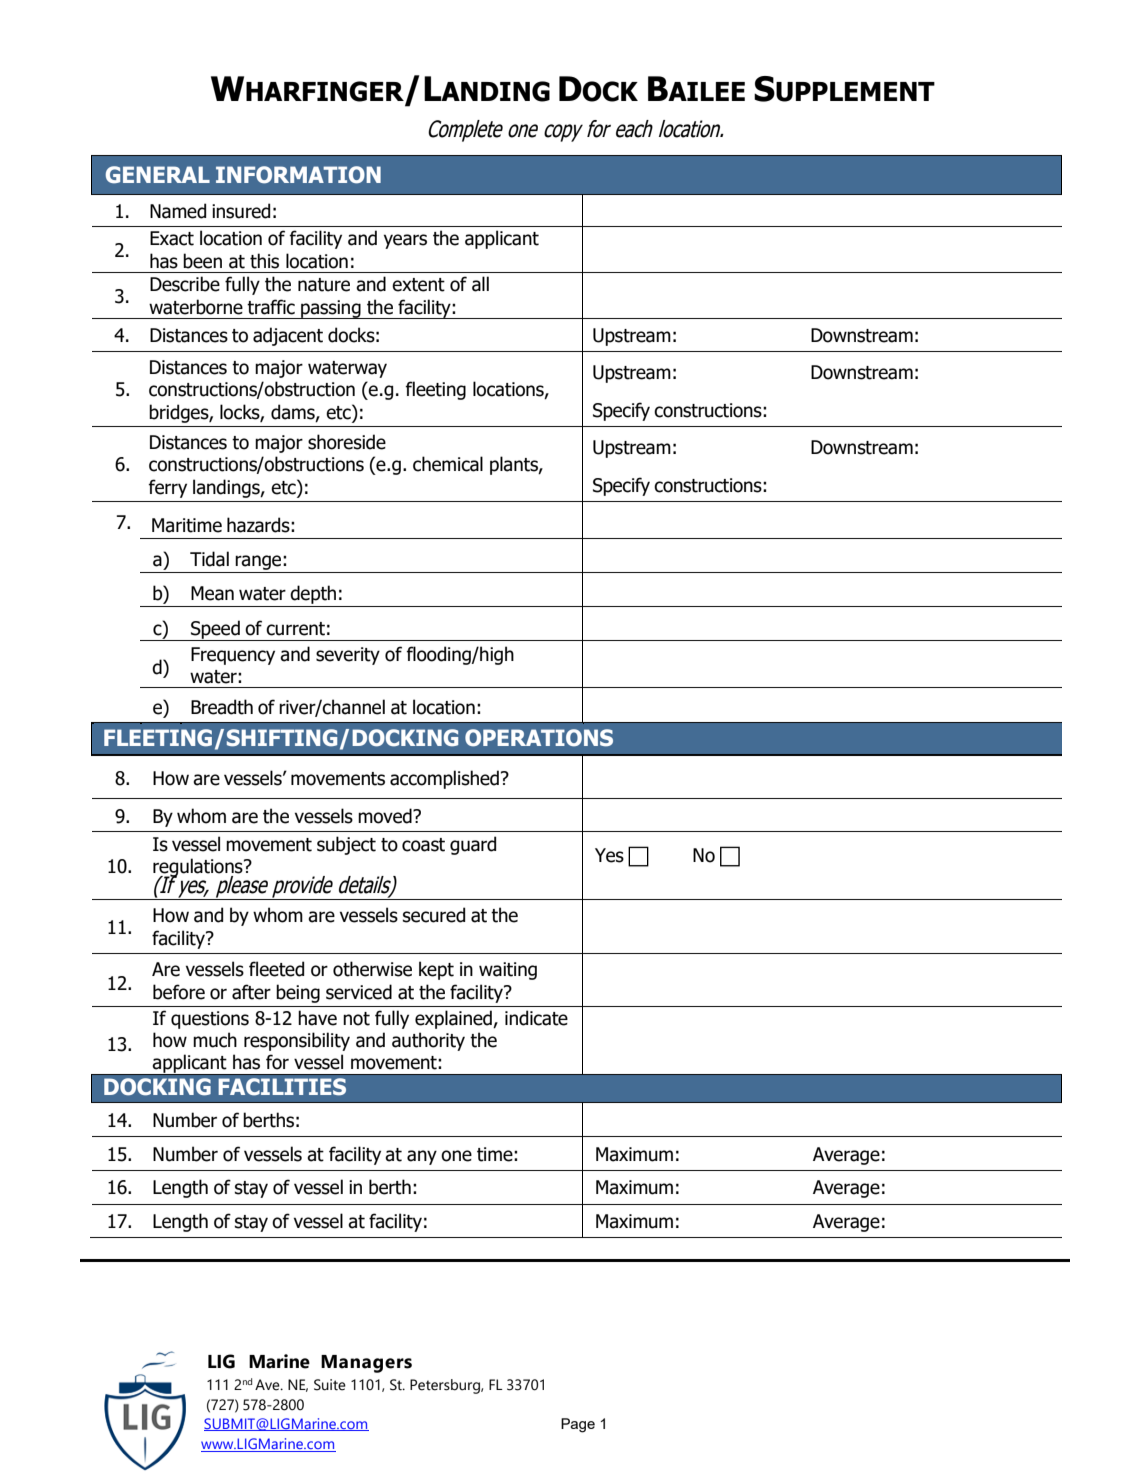 The height and width of the page is (1472, 1137). What do you see at coordinates (536, 1018) in the page?
I see `indicate` at bounding box center [536, 1018].
